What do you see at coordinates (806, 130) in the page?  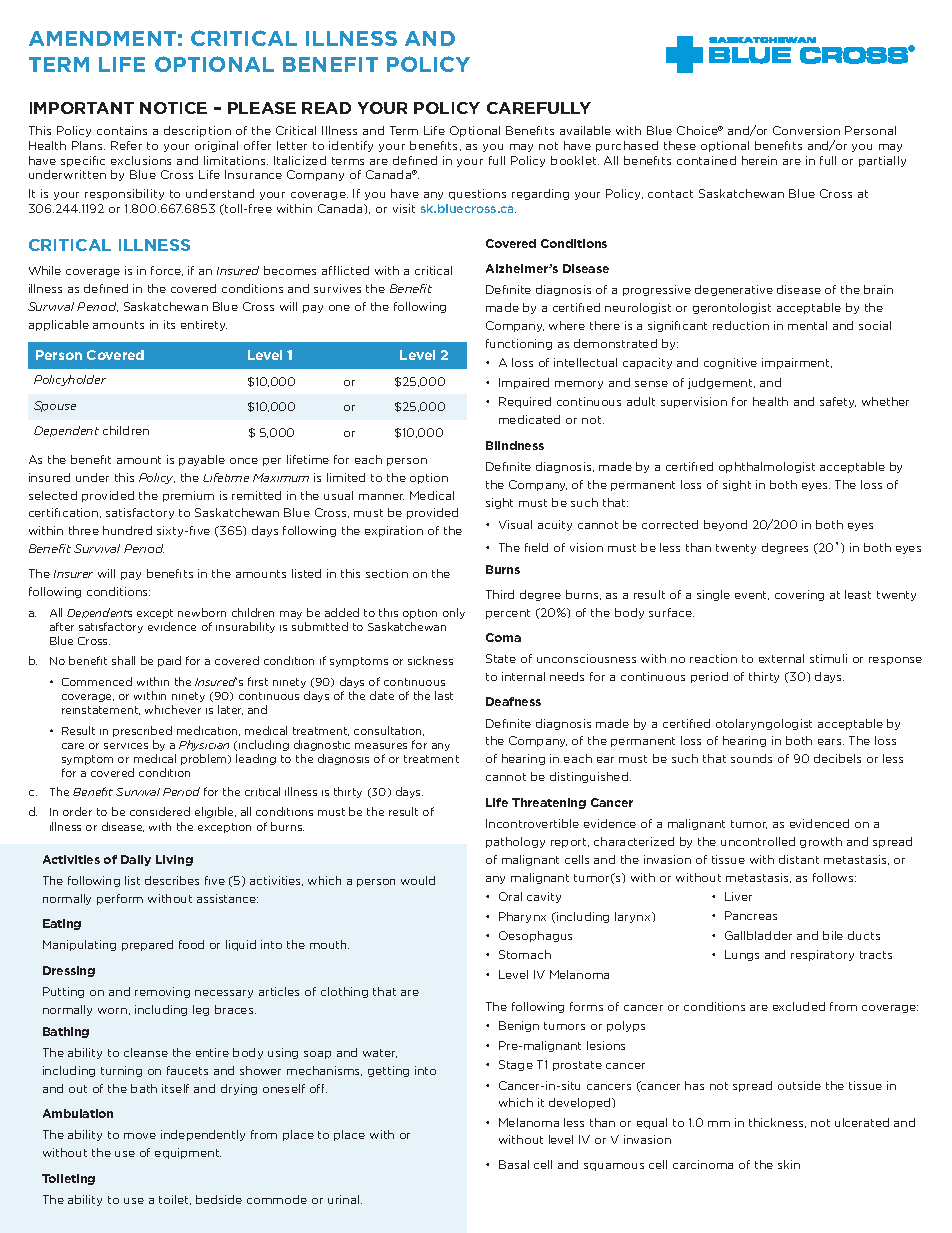 I see `Conversion` at bounding box center [806, 130].
